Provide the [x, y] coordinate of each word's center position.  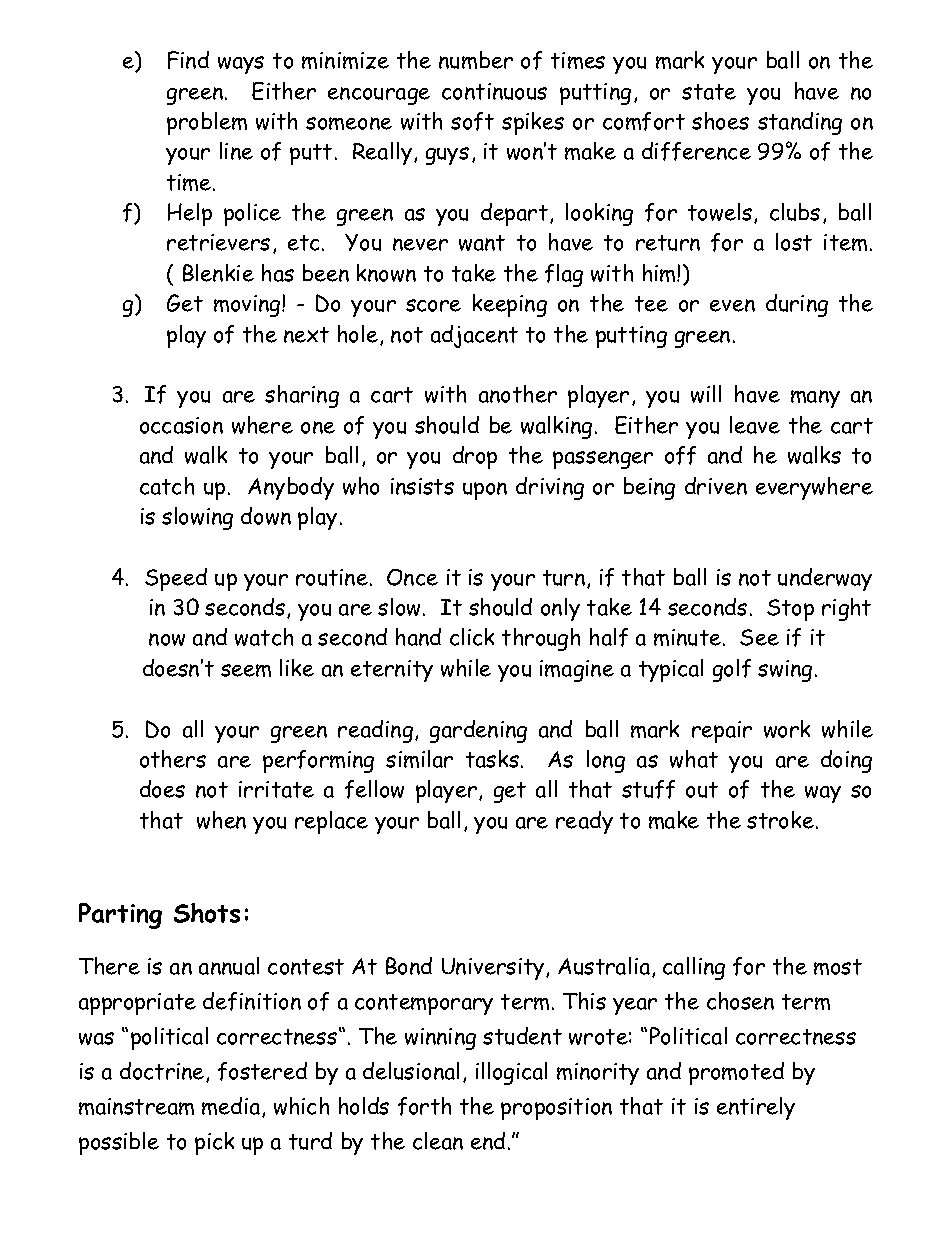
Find [188, 60]
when [221, 820]
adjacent [474, 336]
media [232, 1107]
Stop [790, 610]
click [472, 637]
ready [584, 822]
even [732, 305]
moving [248, 306]
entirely [756, 1108]
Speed [176, 579]
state [709, 92]
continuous [494, 91]
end [488, 1141]
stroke [780, 820]
